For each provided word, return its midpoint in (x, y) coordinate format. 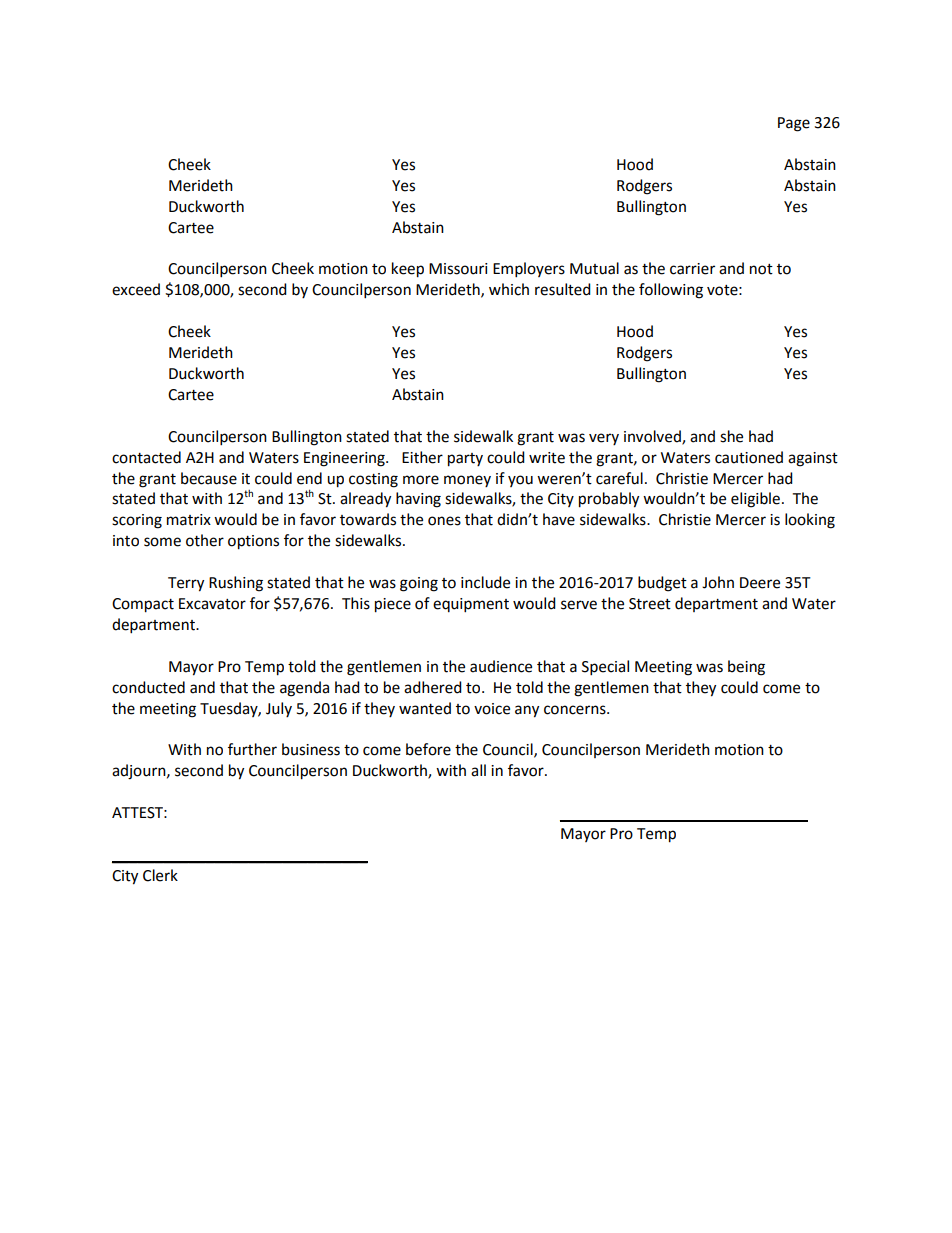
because (209, 478)
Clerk (160, 875)
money (467, 481)
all (478, 770)
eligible (755, 500)
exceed (136, 289)
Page (794, 124)
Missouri (458, 269)
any (527, 711)
